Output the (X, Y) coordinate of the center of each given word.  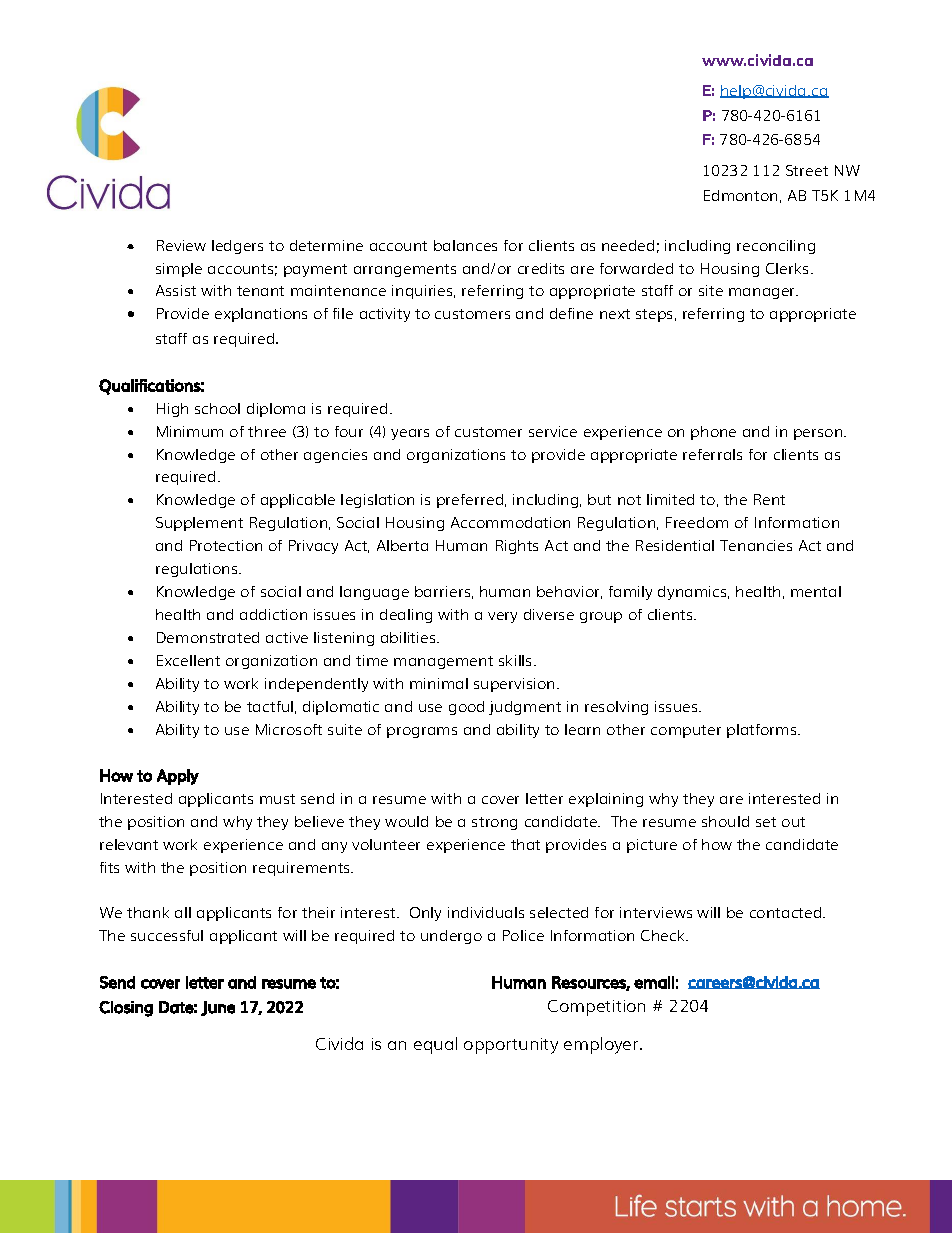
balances (465, 245)
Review (181, 245)
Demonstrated (208, 637)
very (502, 617)
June (218, 1008)
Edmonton (740, 195)
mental (816, 591)
